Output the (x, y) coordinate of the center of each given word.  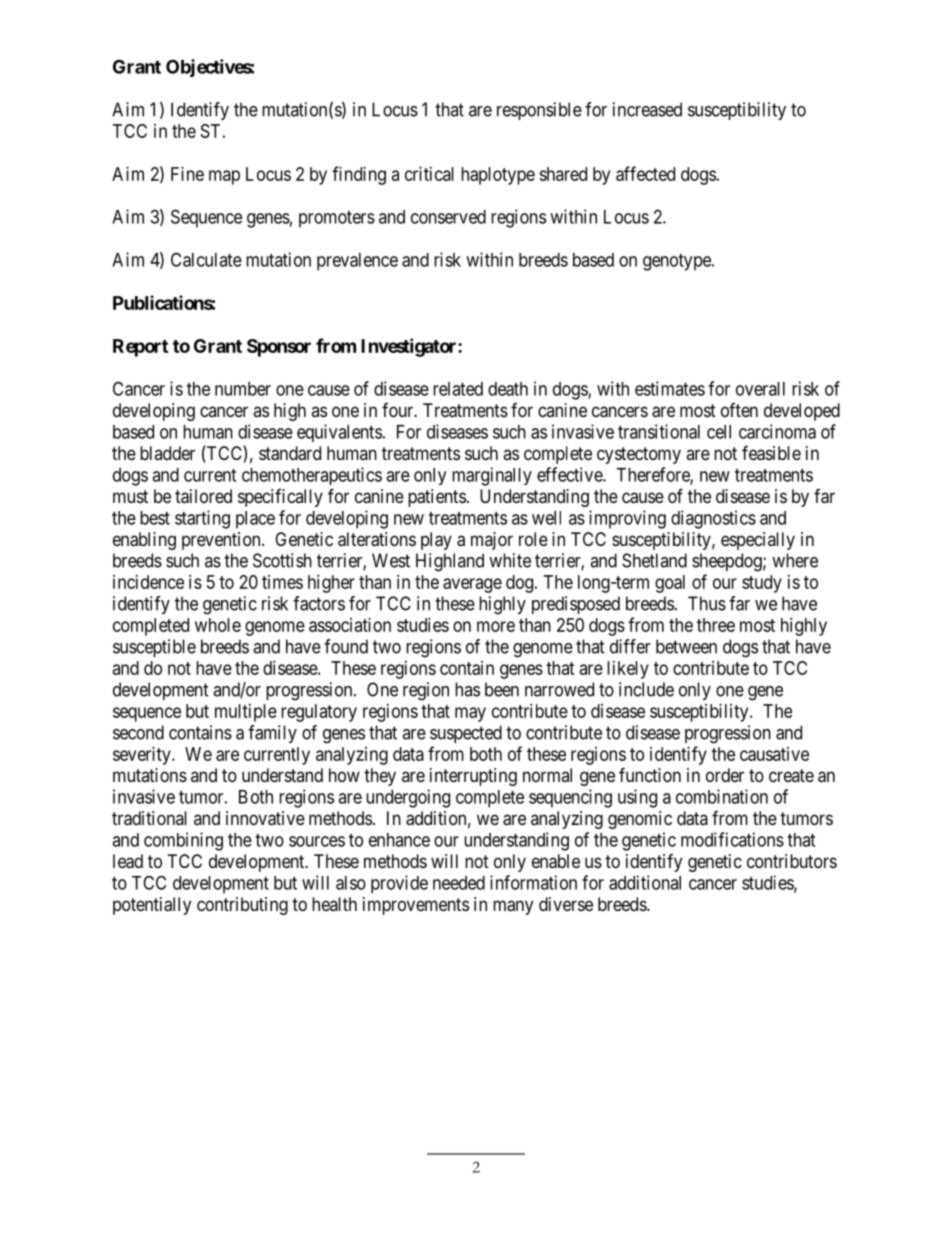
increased (647, 109)
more (496, 626)
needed (459, 883)
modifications (732, 839)
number (243, 389)
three (716, 625)
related (458, 389)
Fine (187, 174)
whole (218, 625)
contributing (242, 906)
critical (429, 174)
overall (760, 389)
